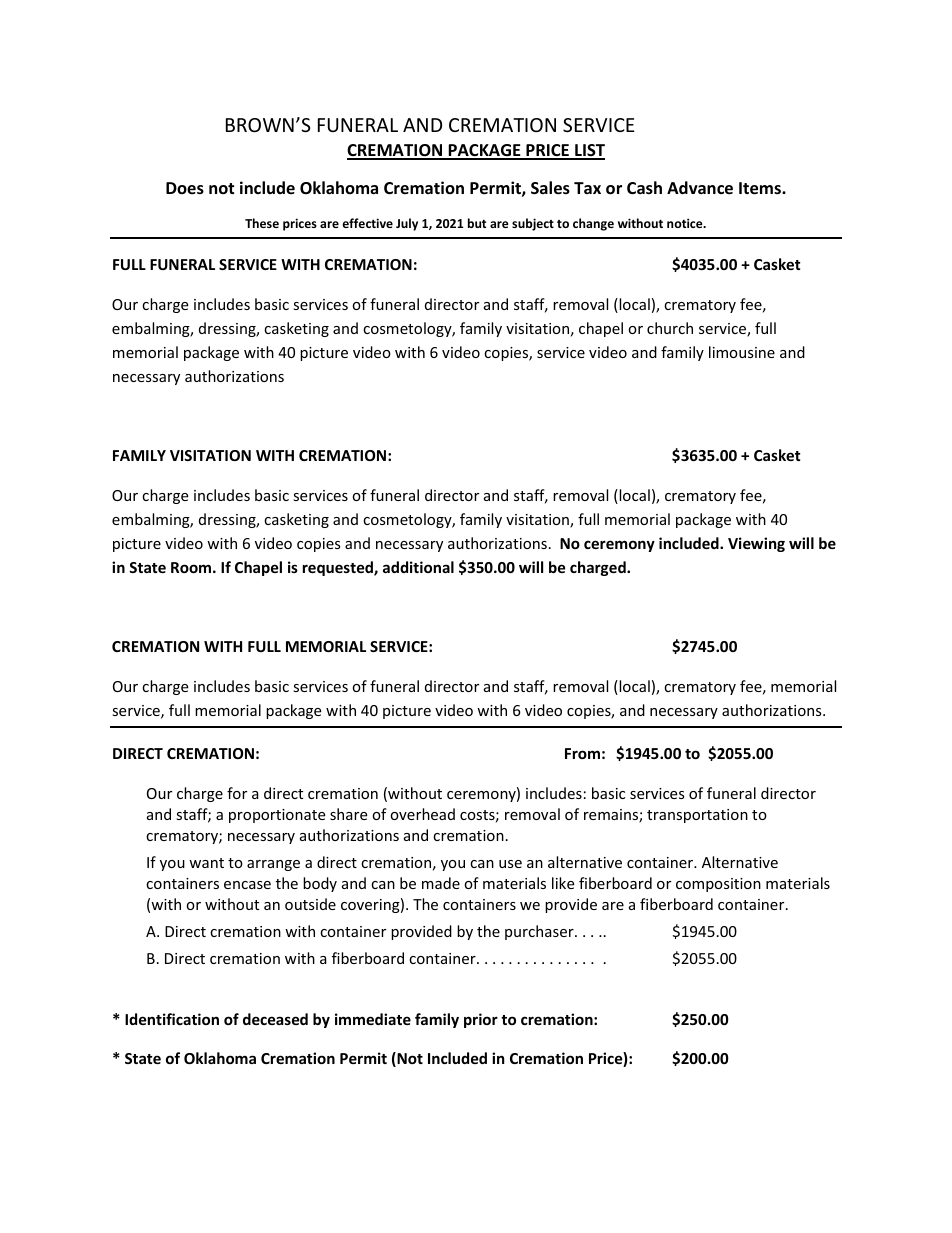 This page has width=952, height=1233. What do you see at coordinates (481, 1020) in the page?
I see `prior` at bounding box center [481, 1020].
